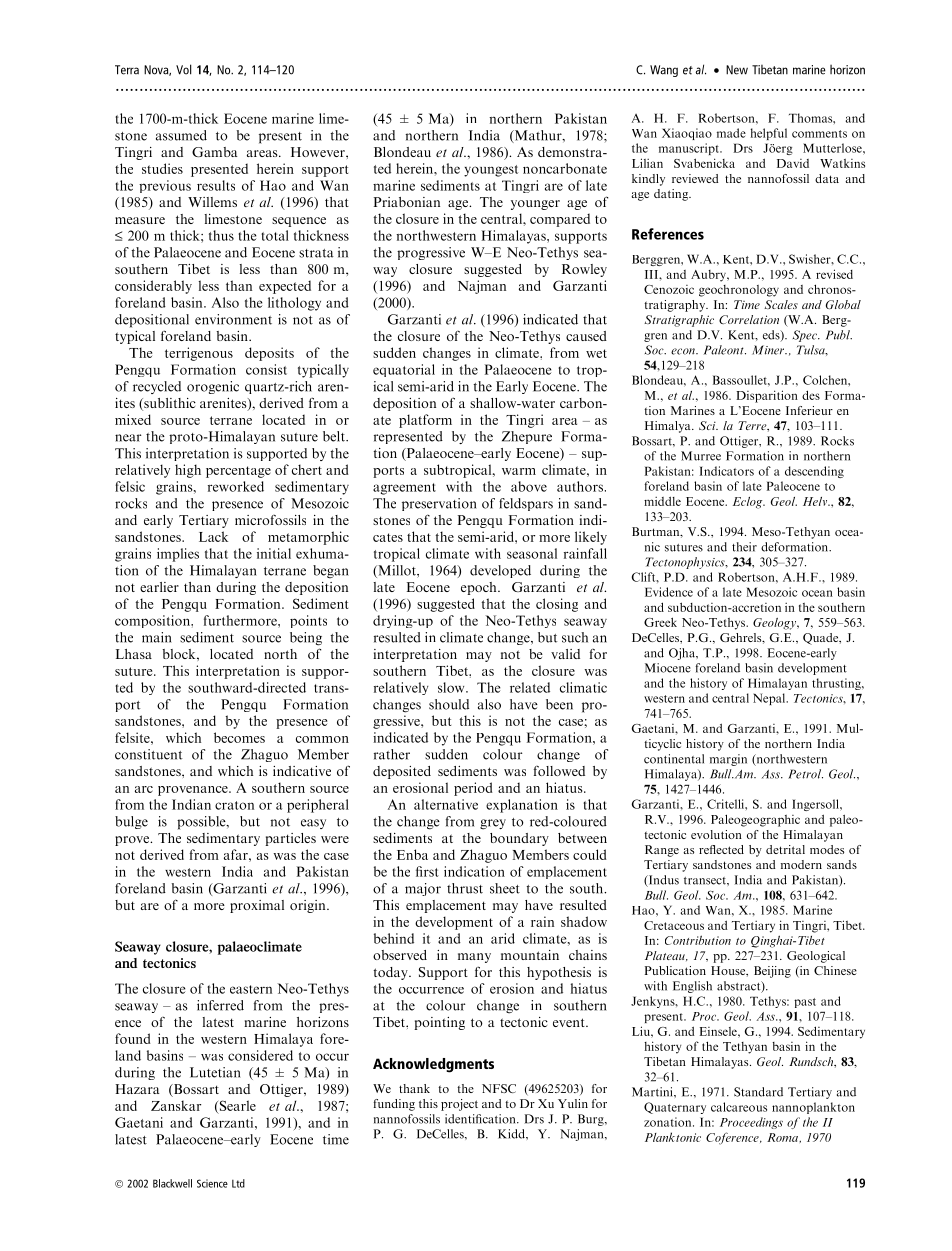  Describe the element at coordinates (162, 168) in the screenshot. I see `studies` at that location.
